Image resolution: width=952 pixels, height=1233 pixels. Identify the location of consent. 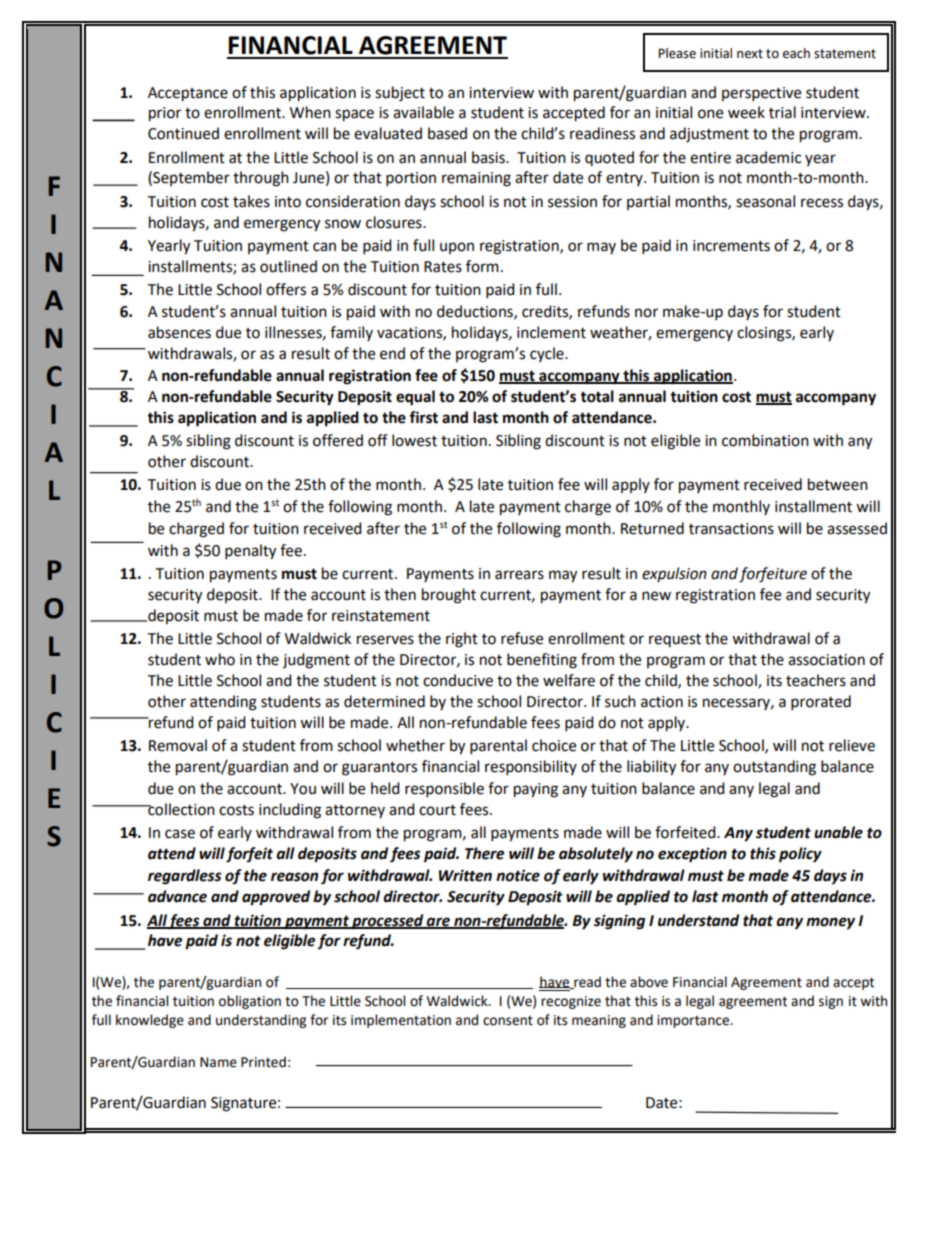
(508, 1021).
